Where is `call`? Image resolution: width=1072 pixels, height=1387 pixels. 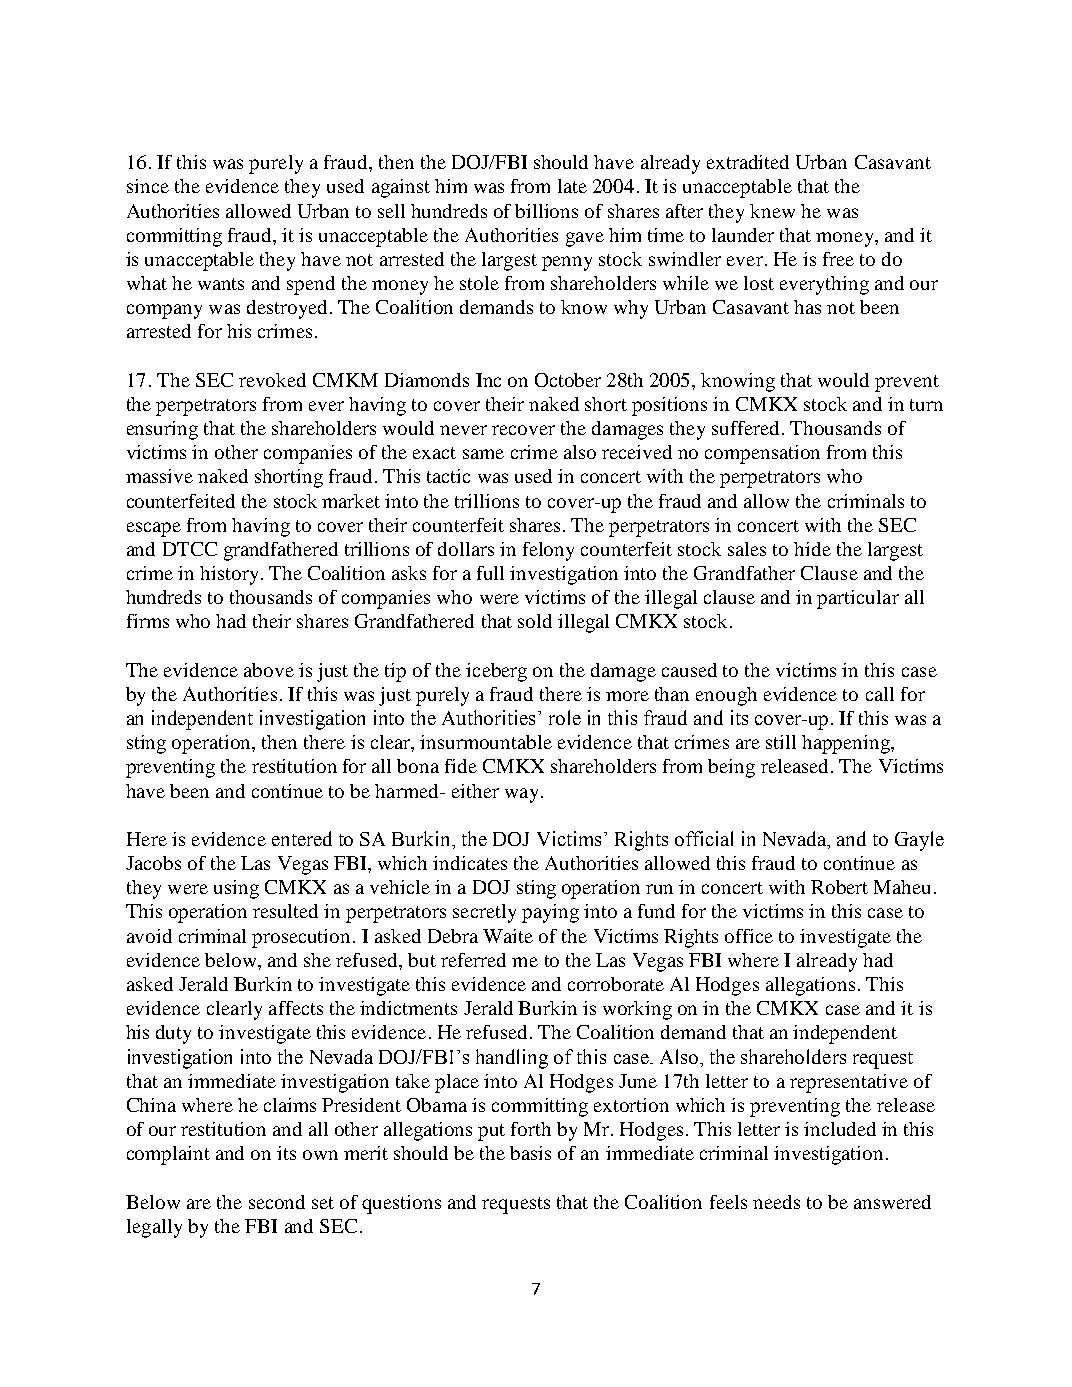
call is located at coordinates (880, 694).
